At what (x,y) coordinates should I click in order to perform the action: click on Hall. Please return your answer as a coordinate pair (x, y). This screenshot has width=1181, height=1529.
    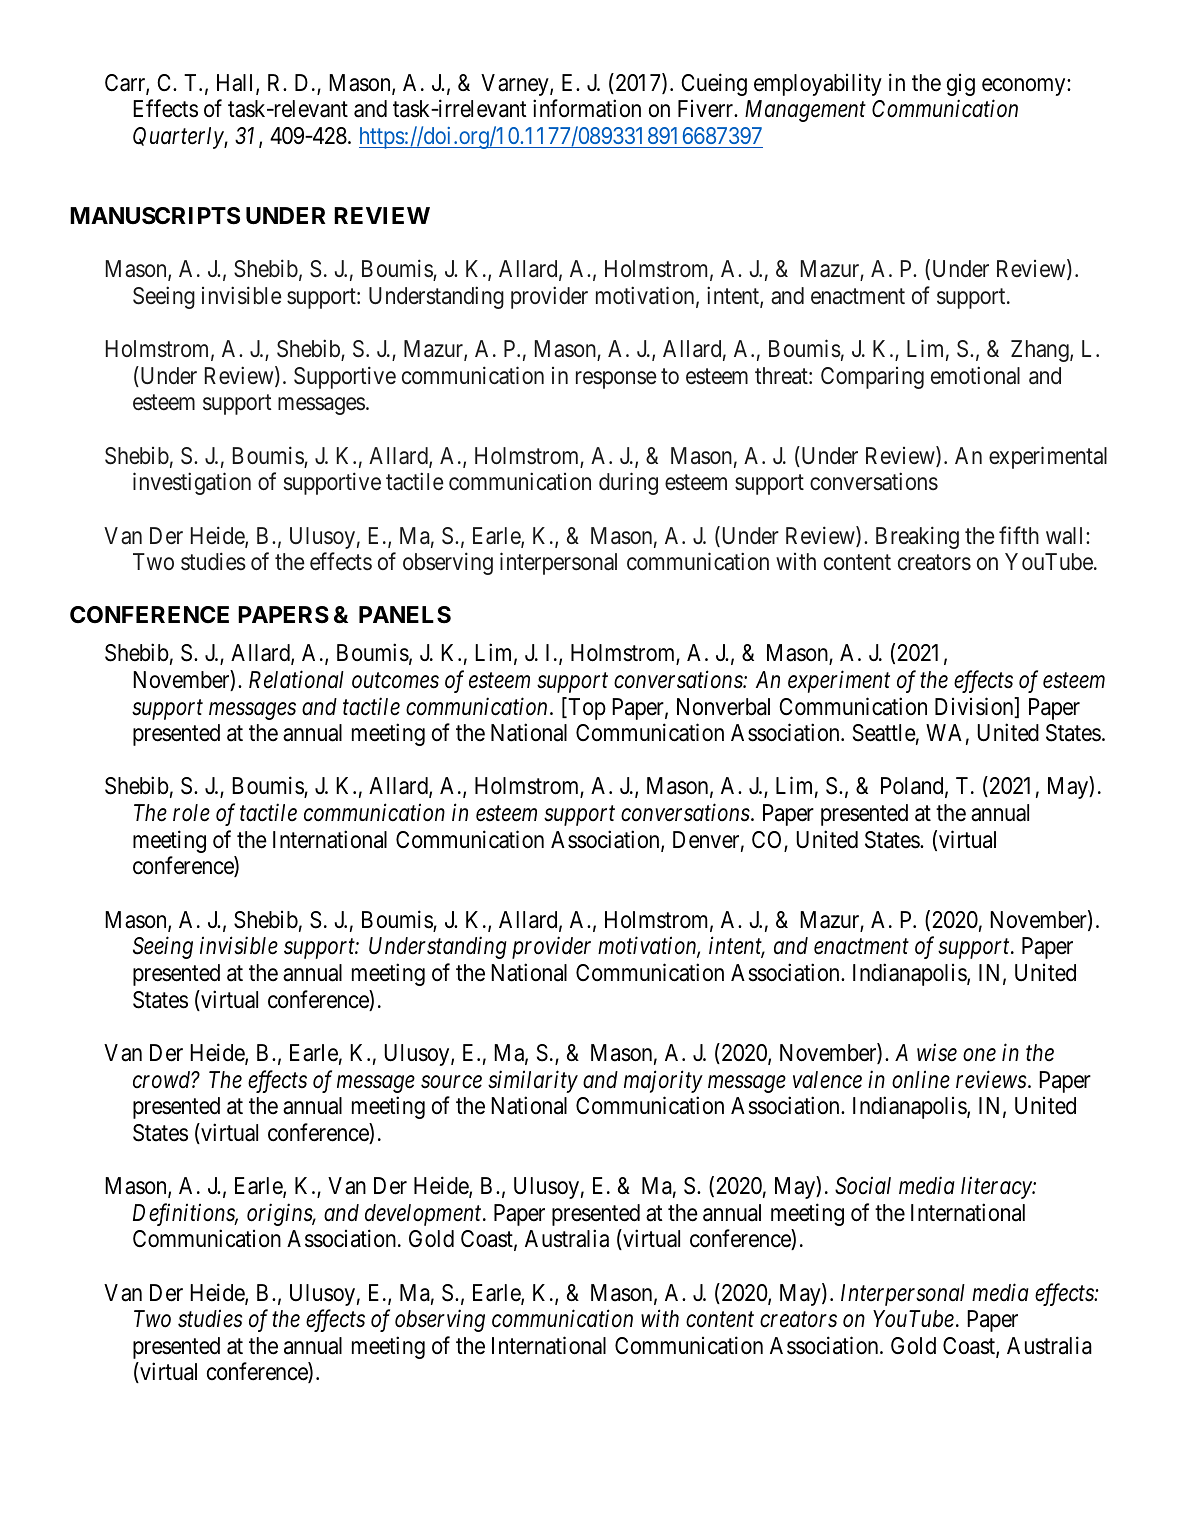
    Looking at the image, I should click on (237, 84).
